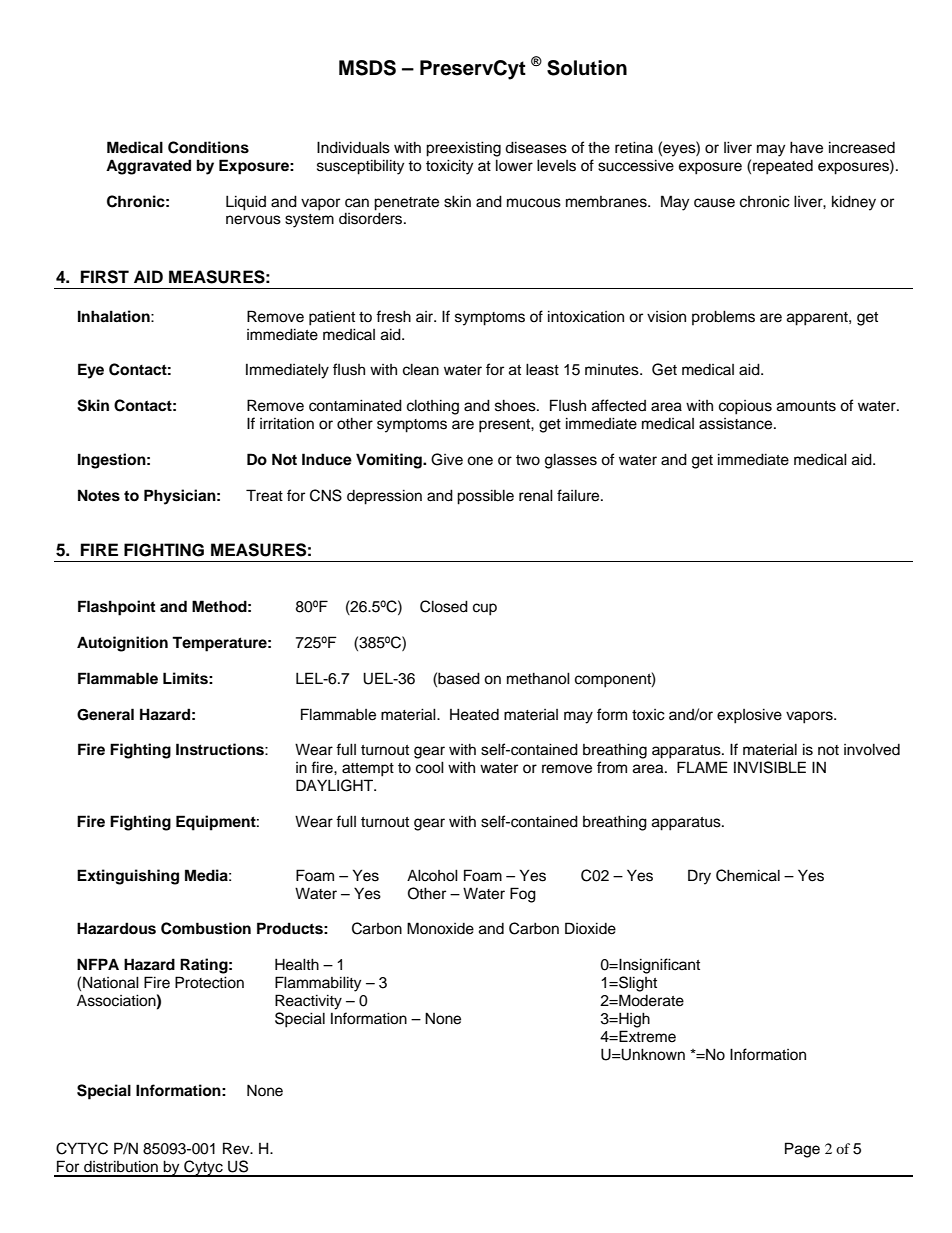 The width and height of the screenshot is (952, 1233). What do you see at coordinates (116, 608) in the screenshot?
I see `Flashpoint` at bounding box center [116, 608].
